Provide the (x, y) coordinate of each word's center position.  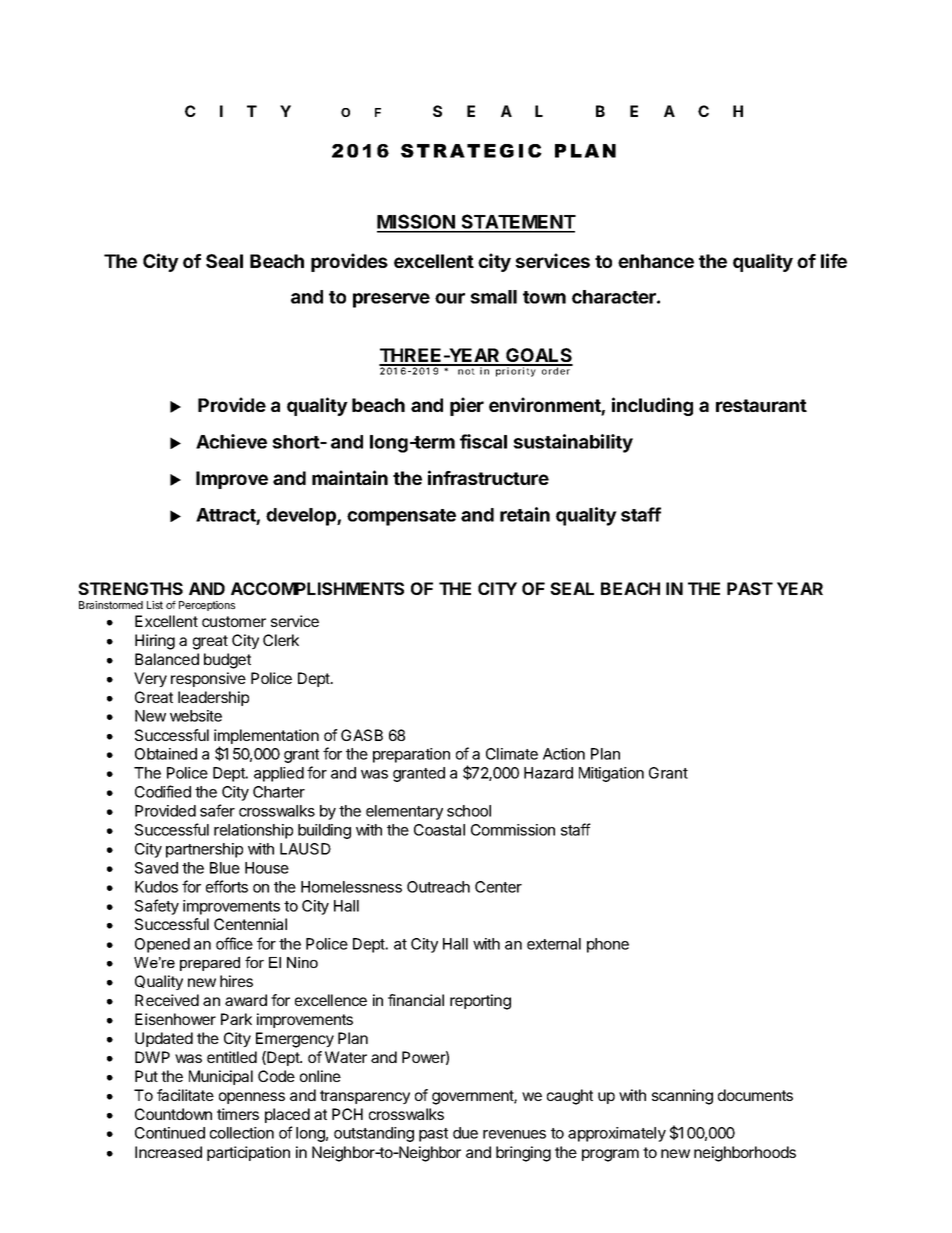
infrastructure (488, 477)
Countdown (173, 1114)
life (834, 260)
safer (217, 810)
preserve (391, 300)
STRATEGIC (471, 151)
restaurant (761, 405)
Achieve (231, 441)
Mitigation (611, 774)
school (469, 811)
